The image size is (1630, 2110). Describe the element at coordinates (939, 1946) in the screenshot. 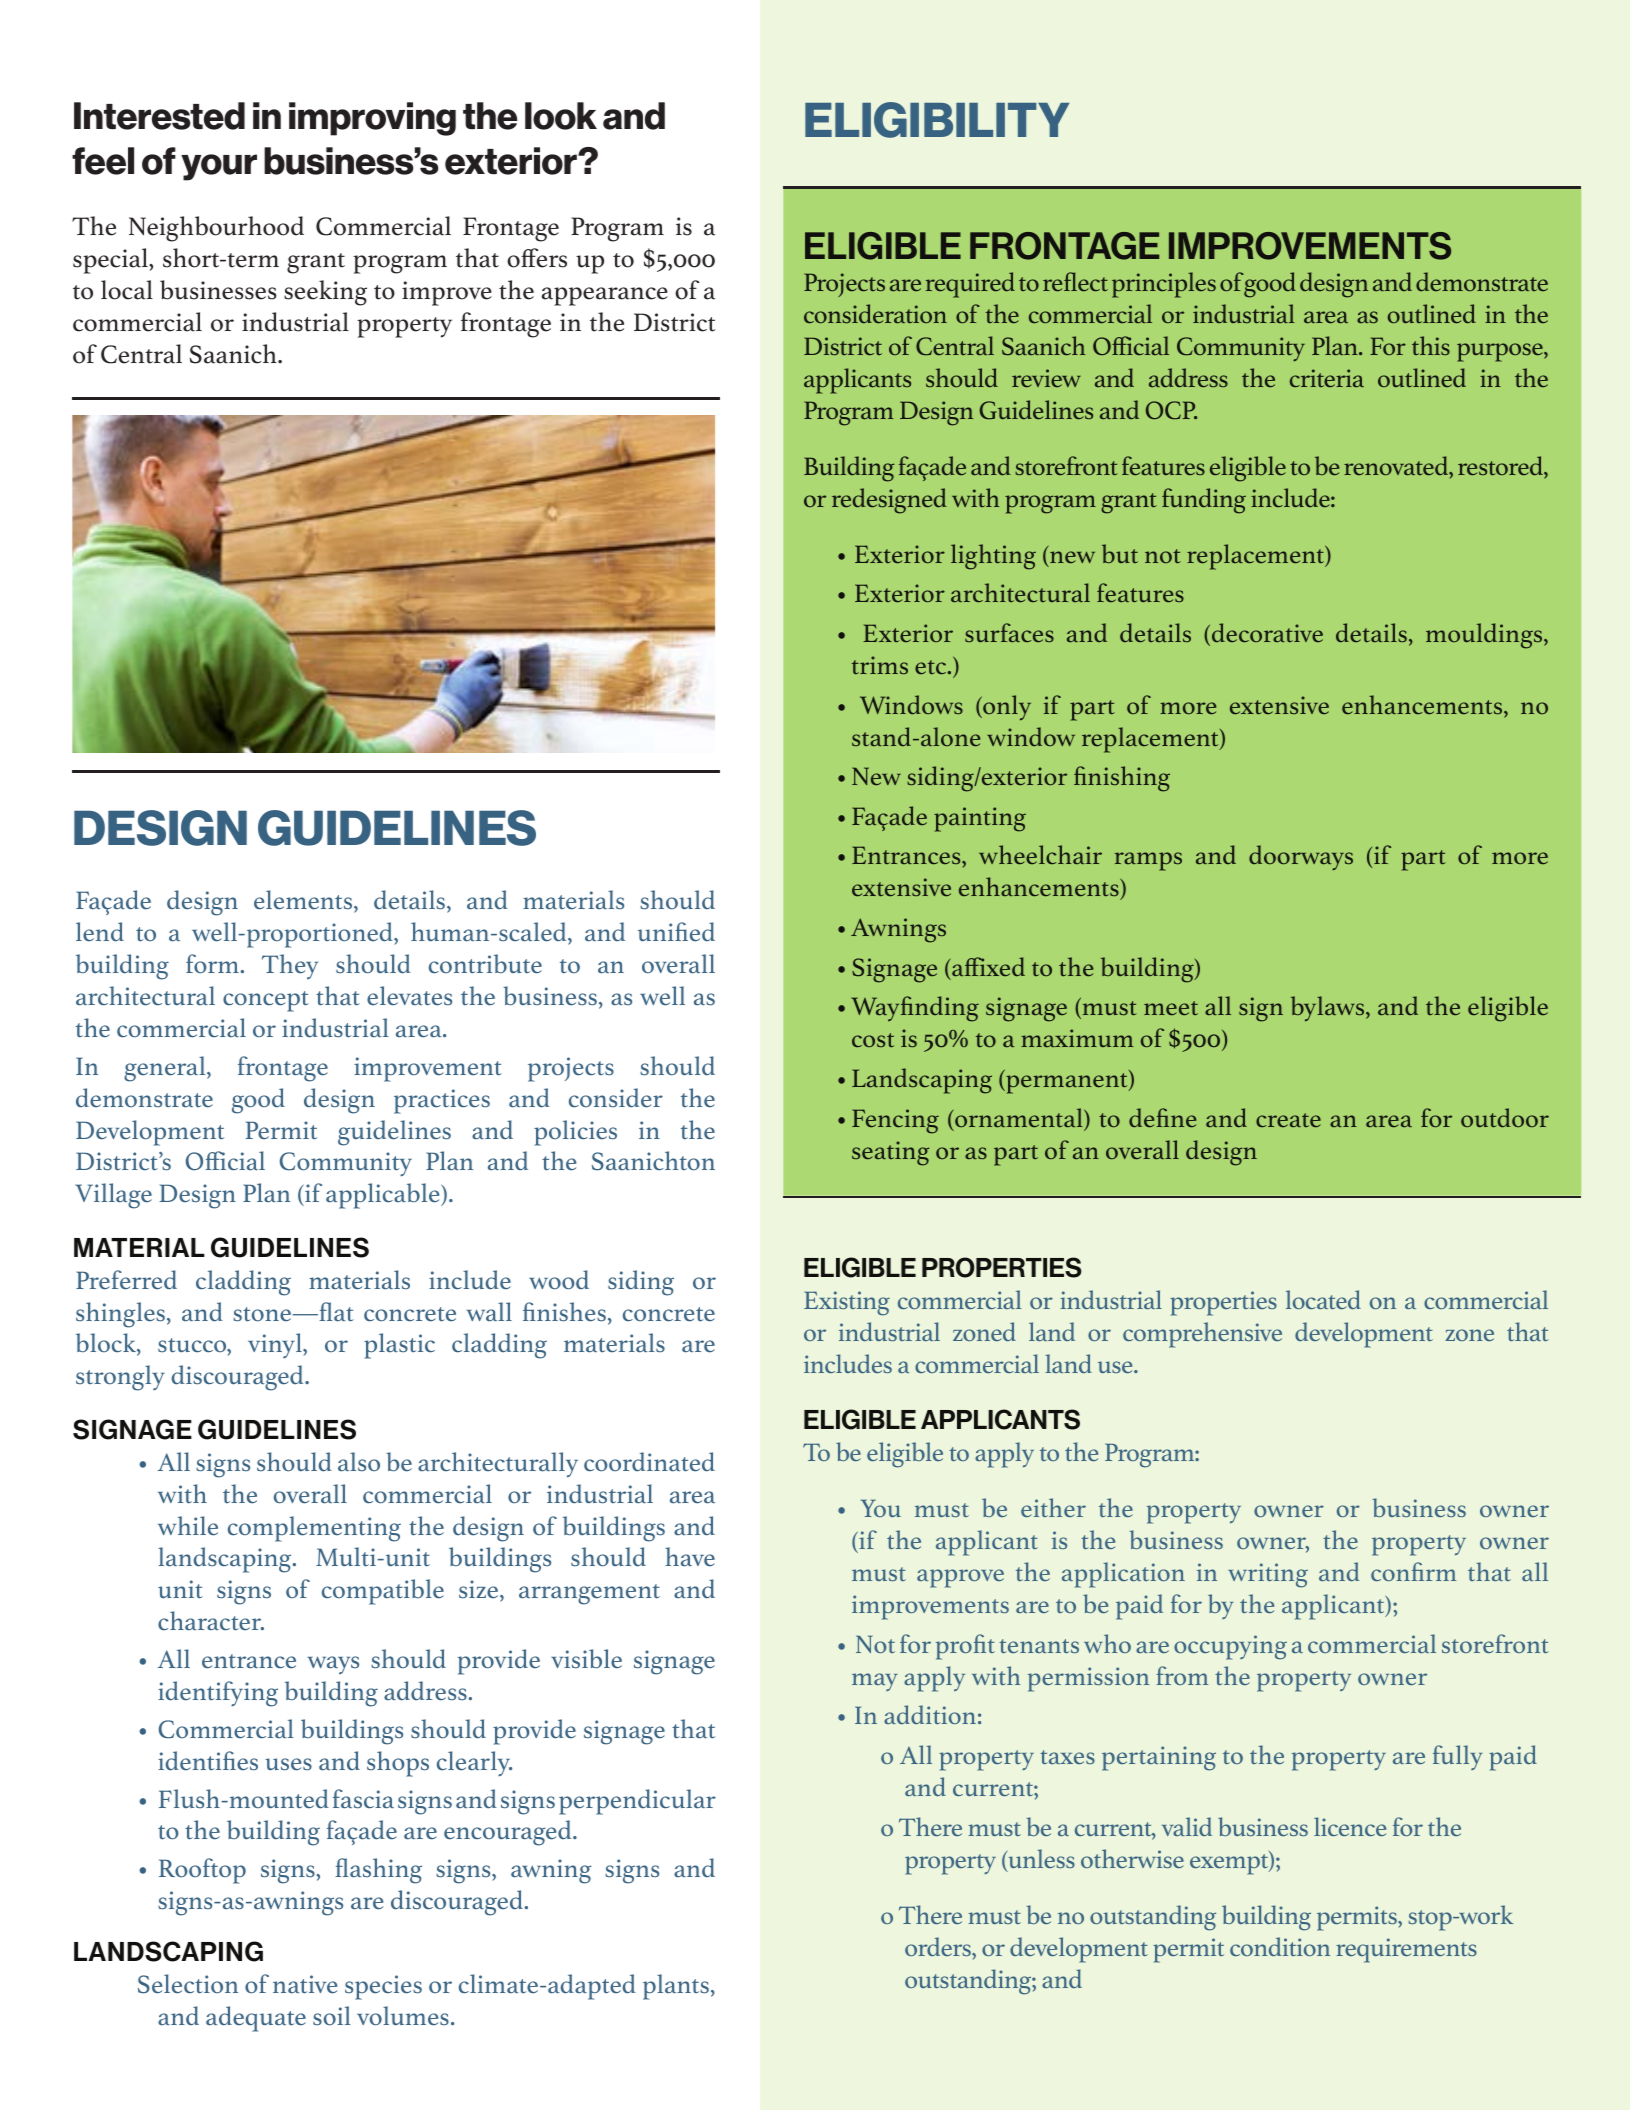

I see `orders` at that location.
